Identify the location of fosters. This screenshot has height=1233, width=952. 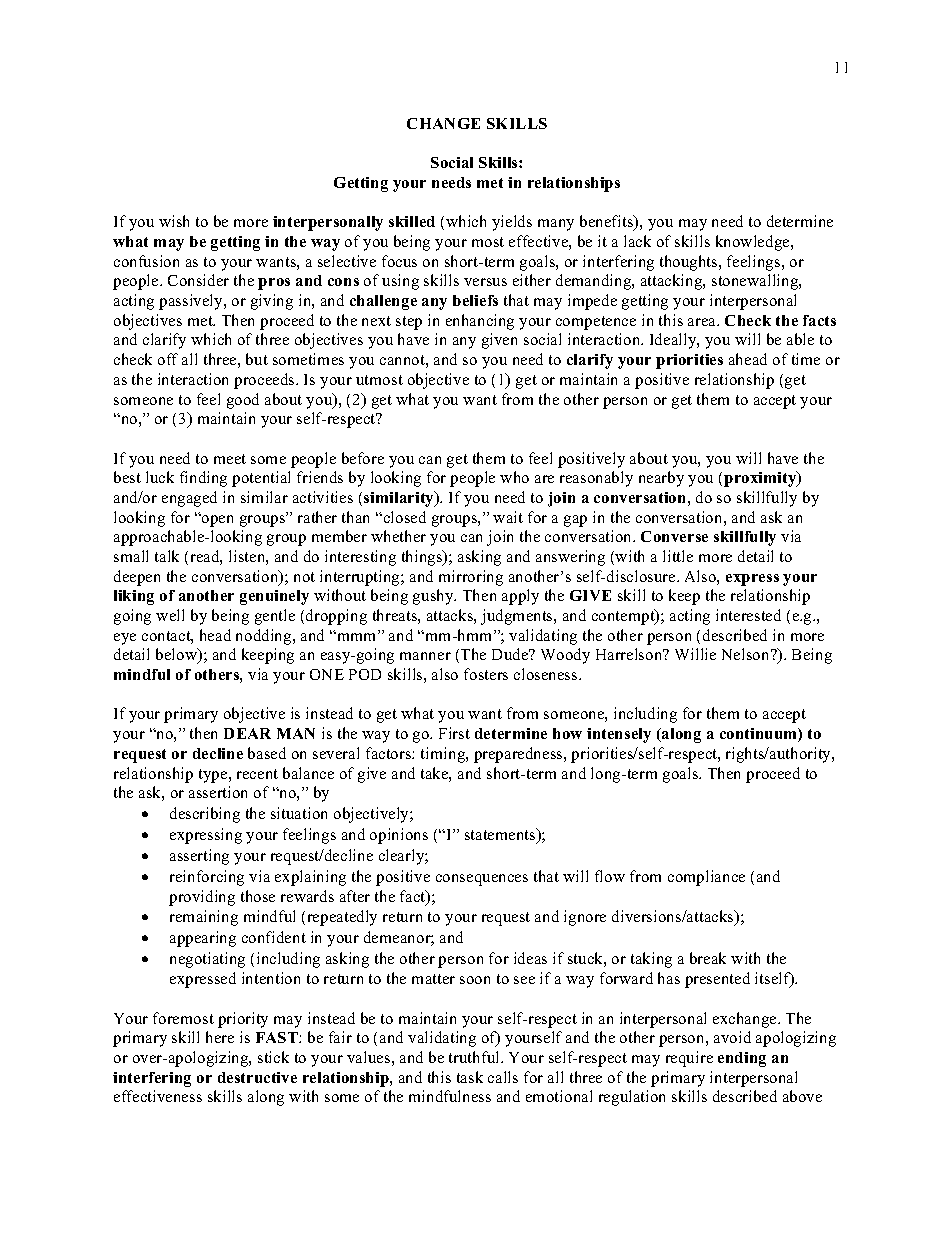
(486, 674).
